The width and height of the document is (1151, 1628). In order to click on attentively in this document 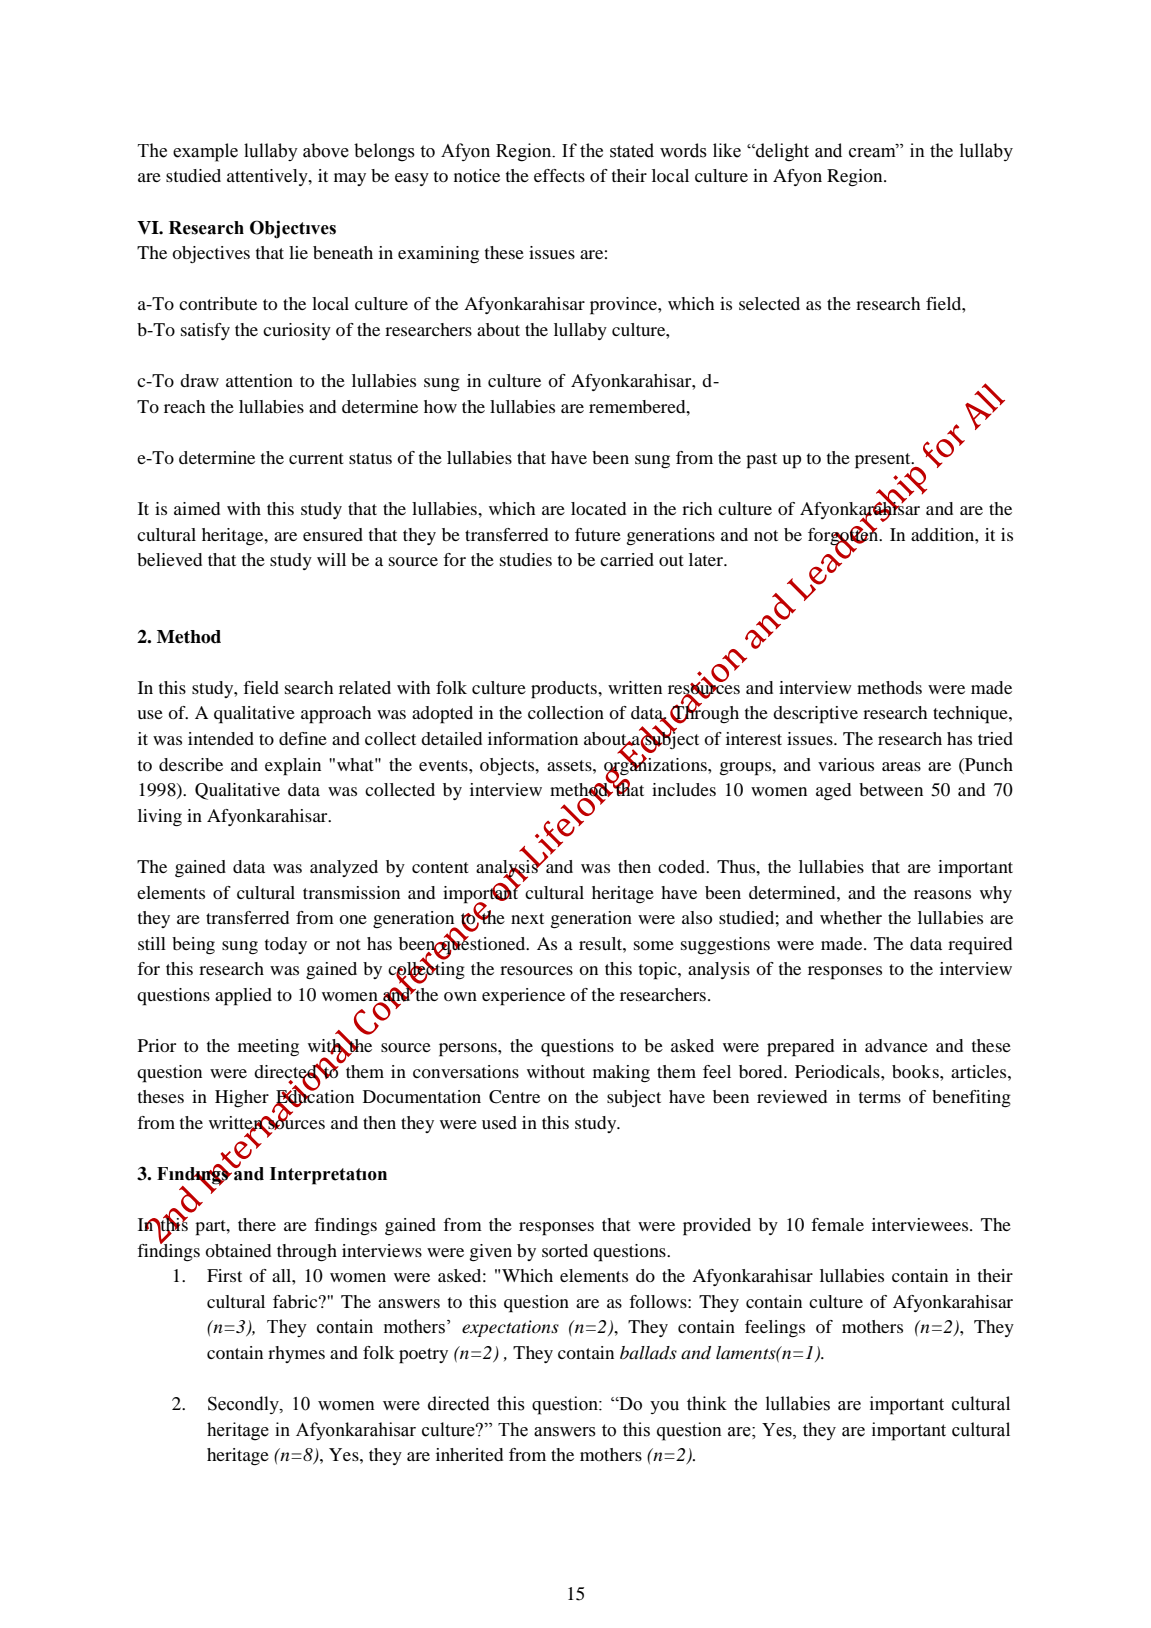, I will do `click(268, 177)`.
